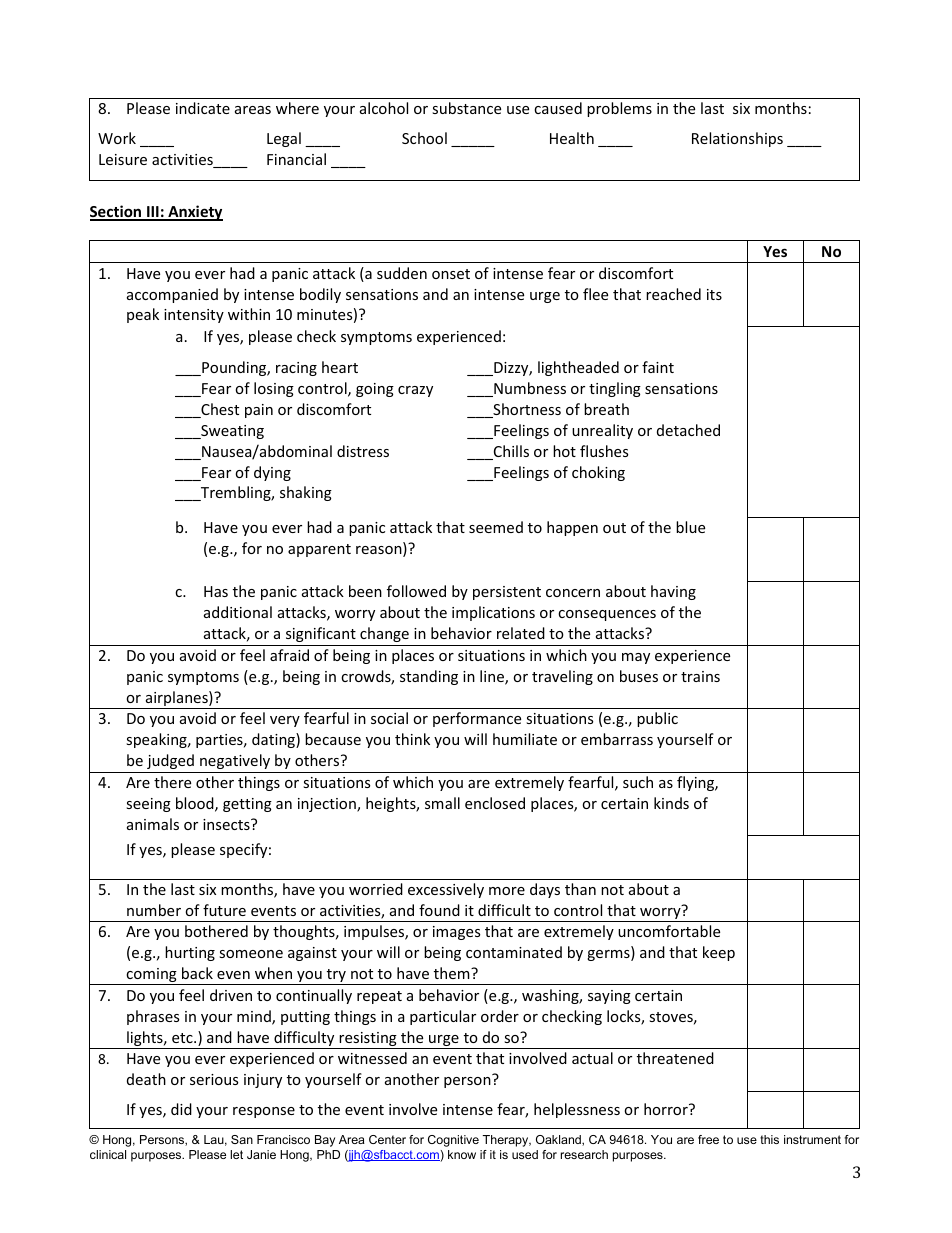 This screenshot has width=952, height=1233. What do you see at coordinates (181, 1109) in the screenshot?
I see `did` at bounding box center [181, 1109].
